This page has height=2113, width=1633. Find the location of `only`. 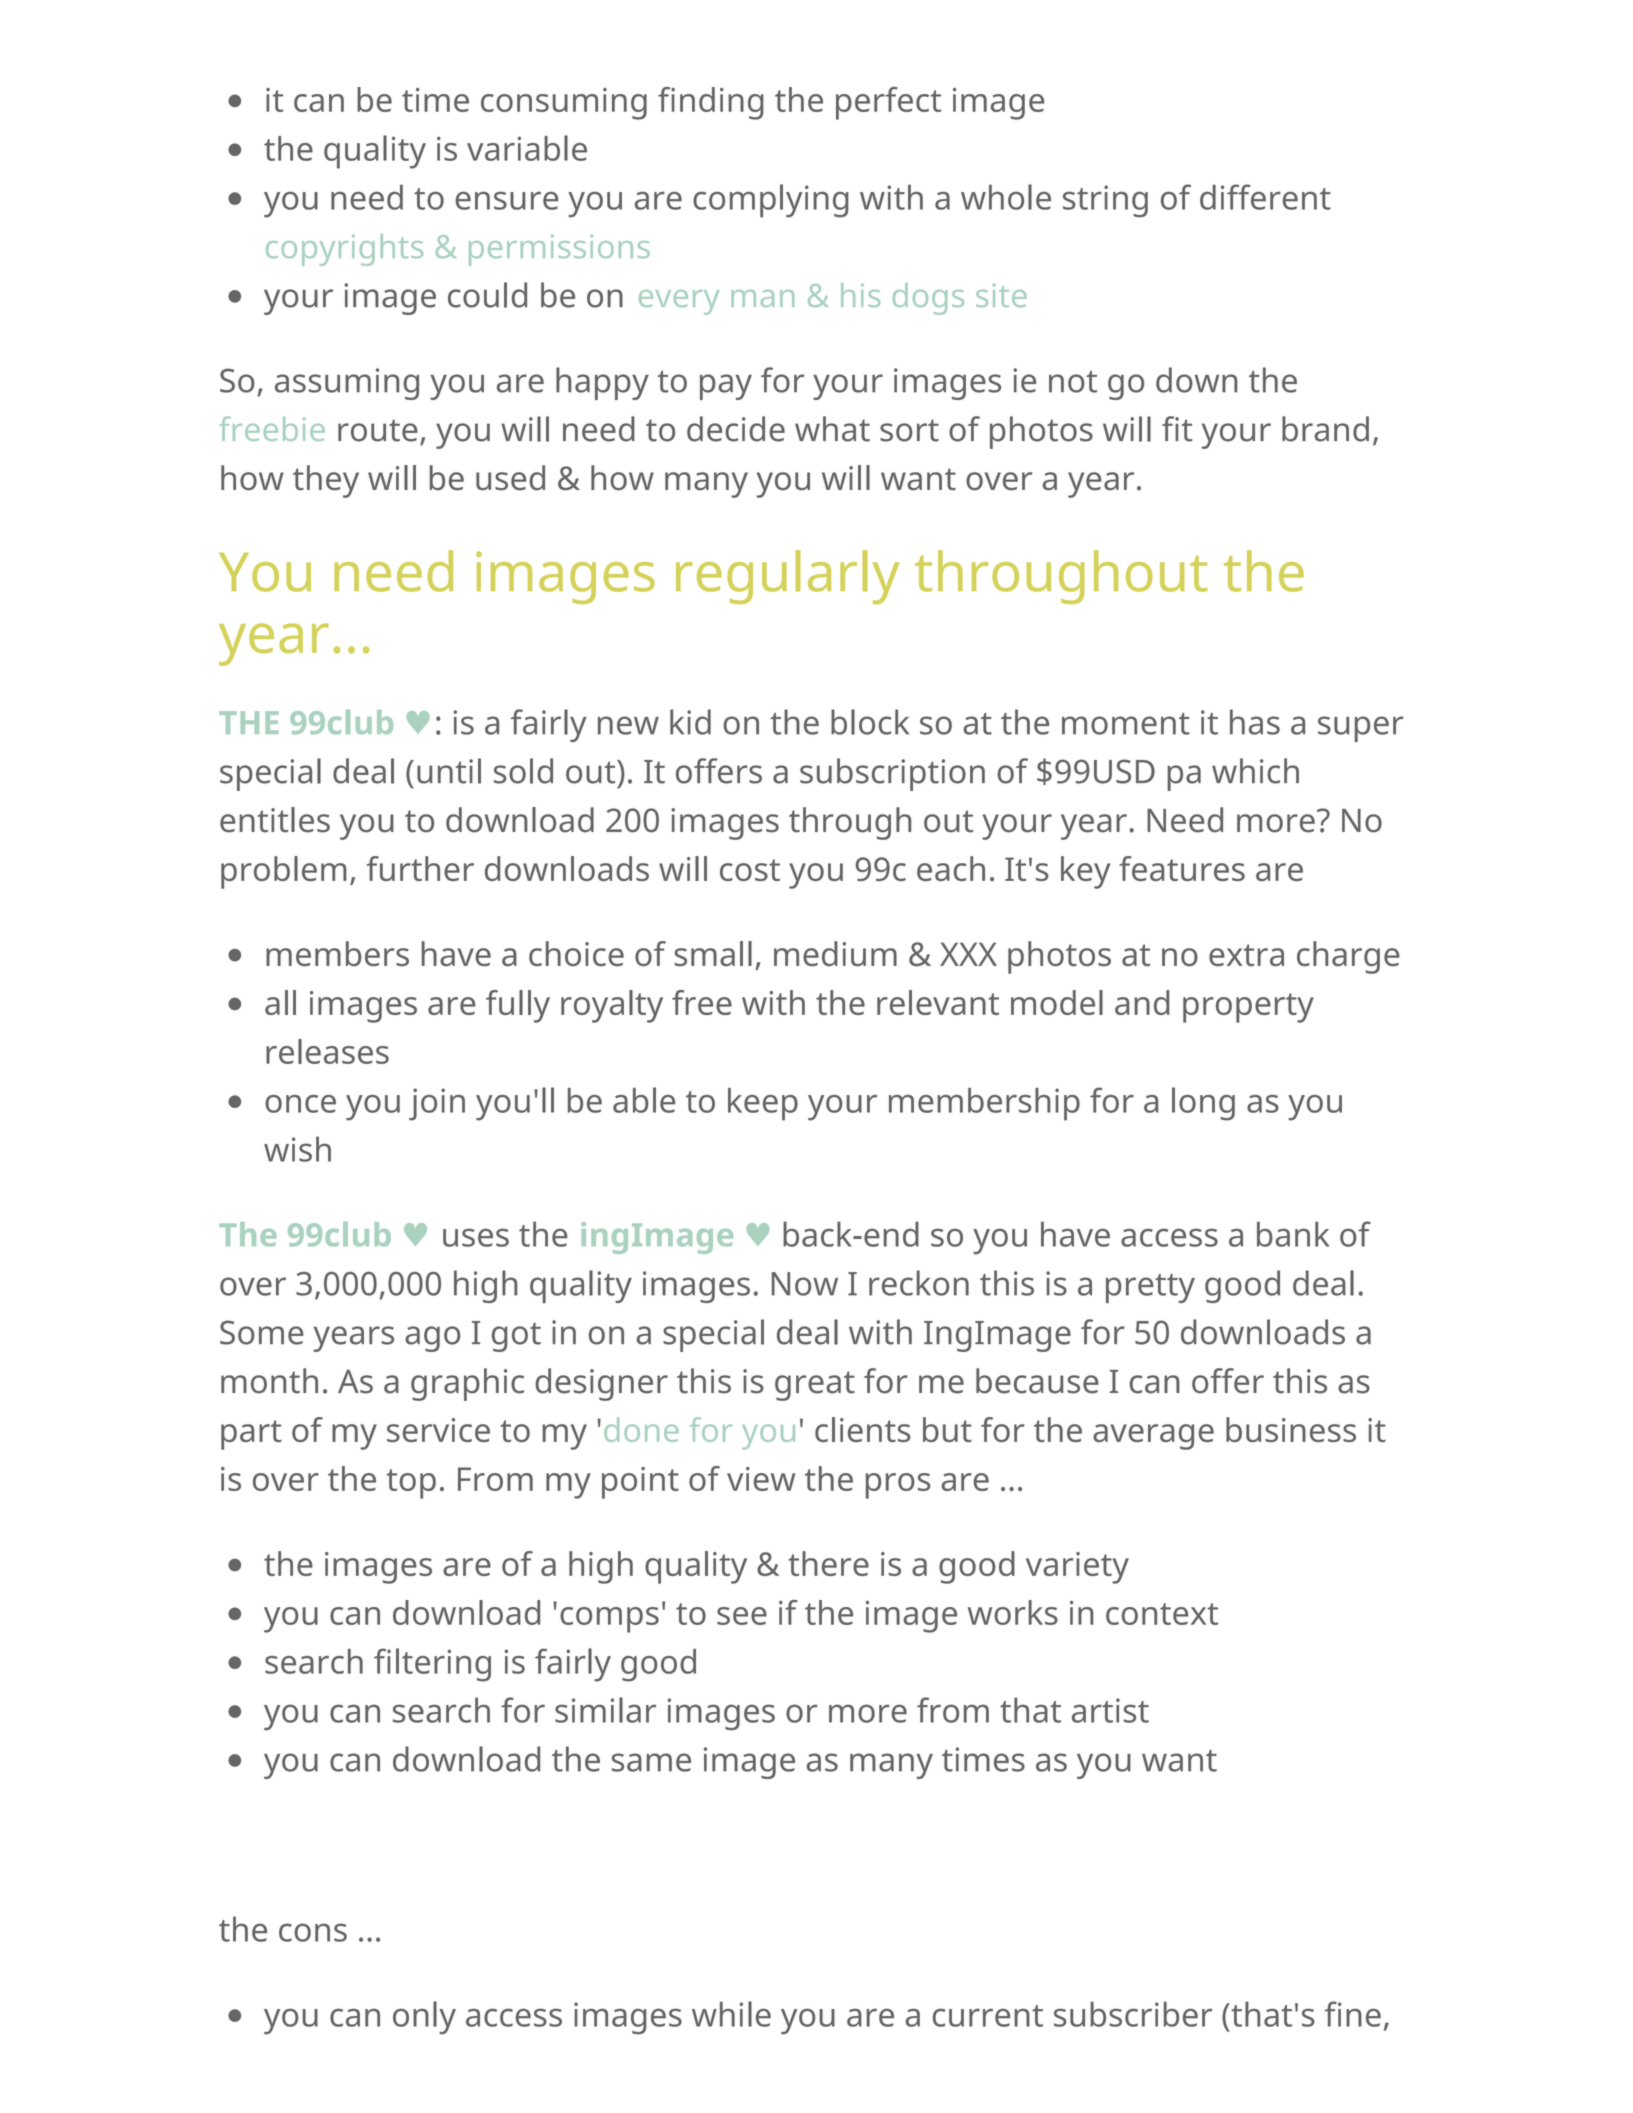

only is located at coordinates (424, 2018).
